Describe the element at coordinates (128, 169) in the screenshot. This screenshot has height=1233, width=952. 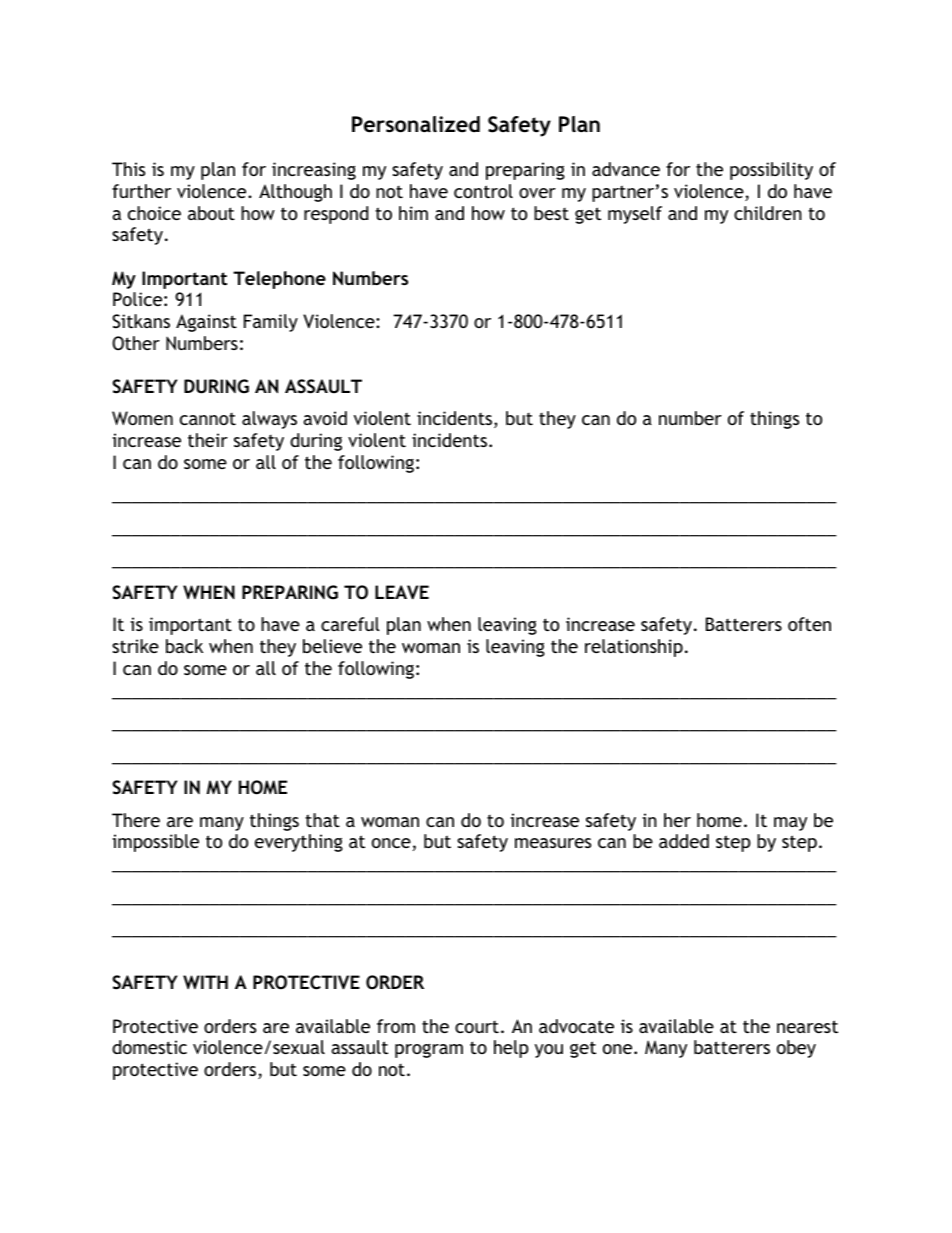
I see `This` at that location.
